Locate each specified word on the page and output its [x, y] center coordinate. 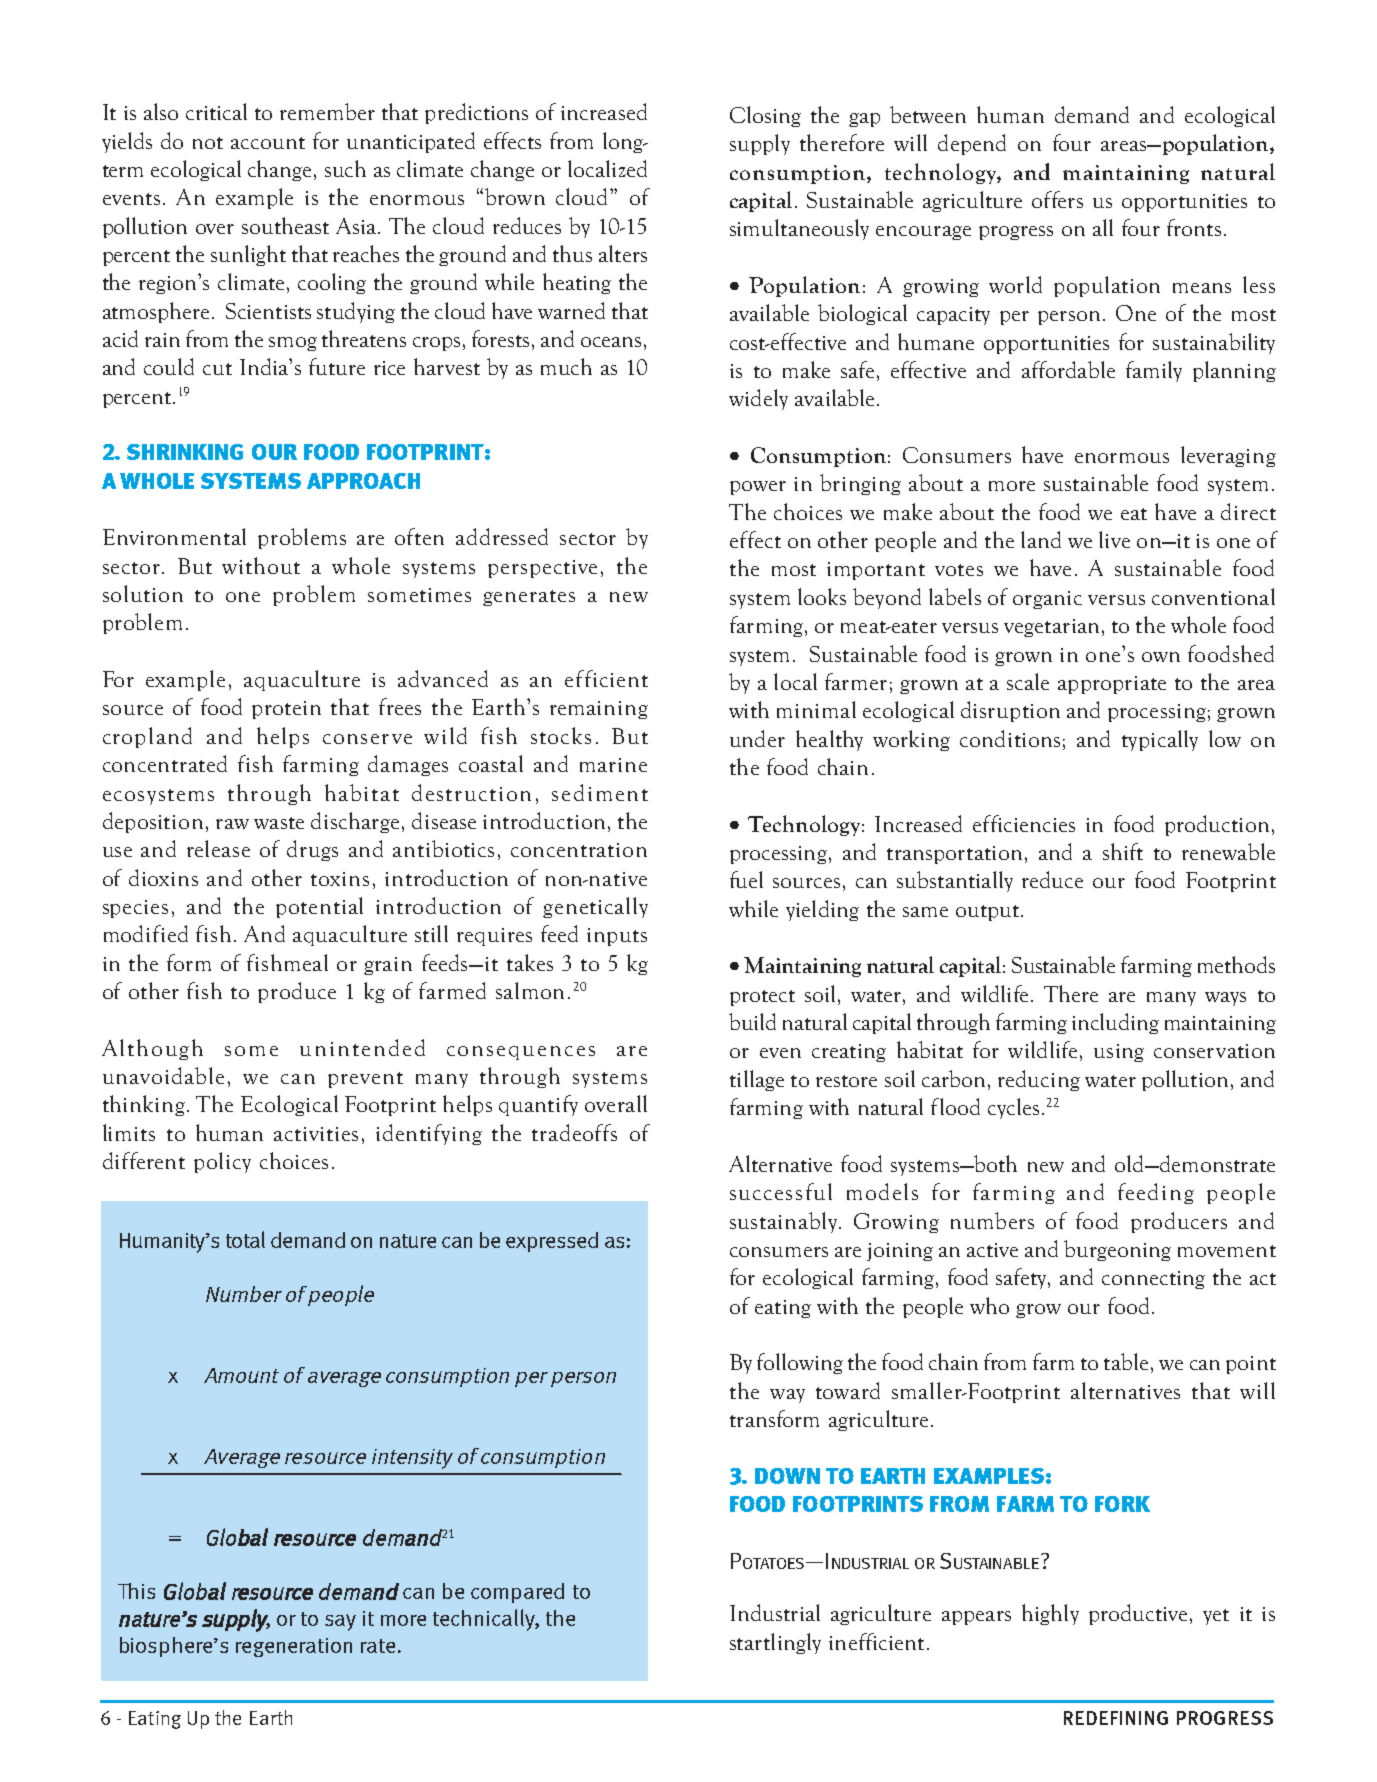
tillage [757, 1080]
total [245, 1239]
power [758, 488]
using [1119, 1053]
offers [1057, 199]
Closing [765, 116]
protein [286, 710]
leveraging [1228, 456]
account [268, 143]
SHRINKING [185, 452]
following [800, 1363]
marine [613, 765]
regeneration [294, 1647]
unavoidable [163, 1075]
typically [1160, 740]
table [1126, 1361]
